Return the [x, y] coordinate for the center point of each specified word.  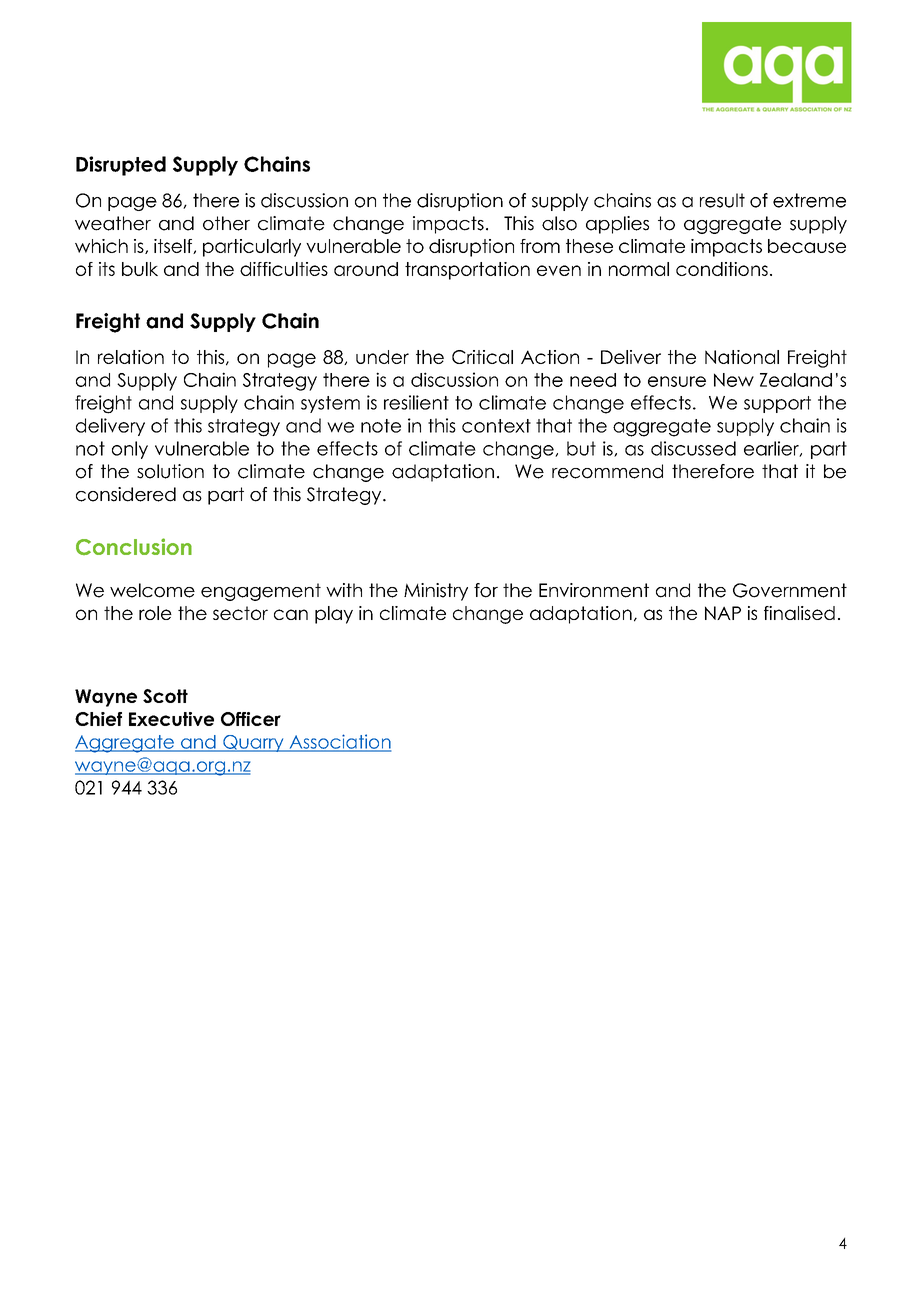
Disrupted [121, 166]
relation [131, 357]
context [496, 426]
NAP [723, 613]
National [742, 357]
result [722, 200]
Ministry [436, 592]
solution [170, 471]
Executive [171, 719]
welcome [152, 590]
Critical [482, 357]
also [559, 223]
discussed [693, 448]
